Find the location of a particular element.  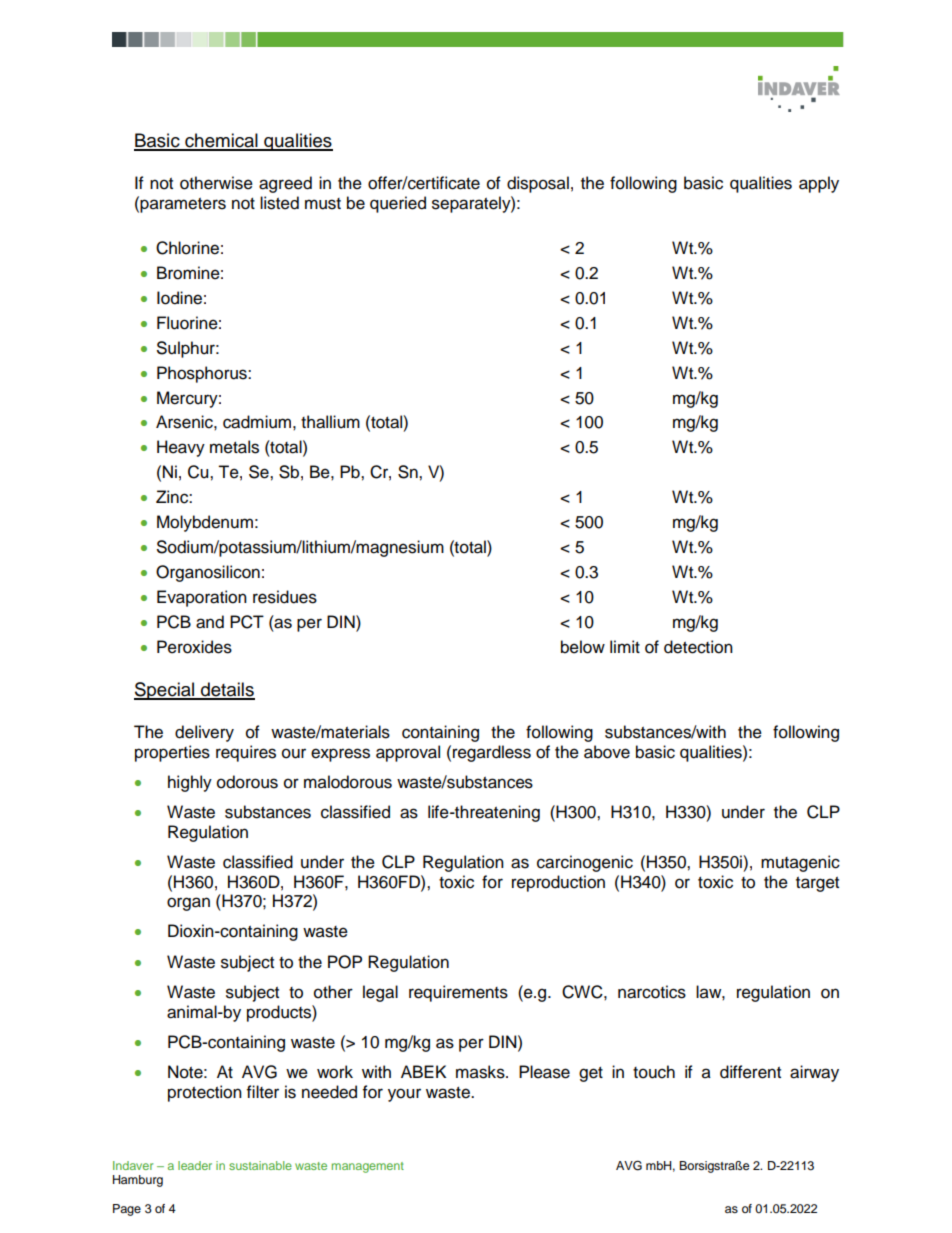

detection is located at coordinates (698, 647).
